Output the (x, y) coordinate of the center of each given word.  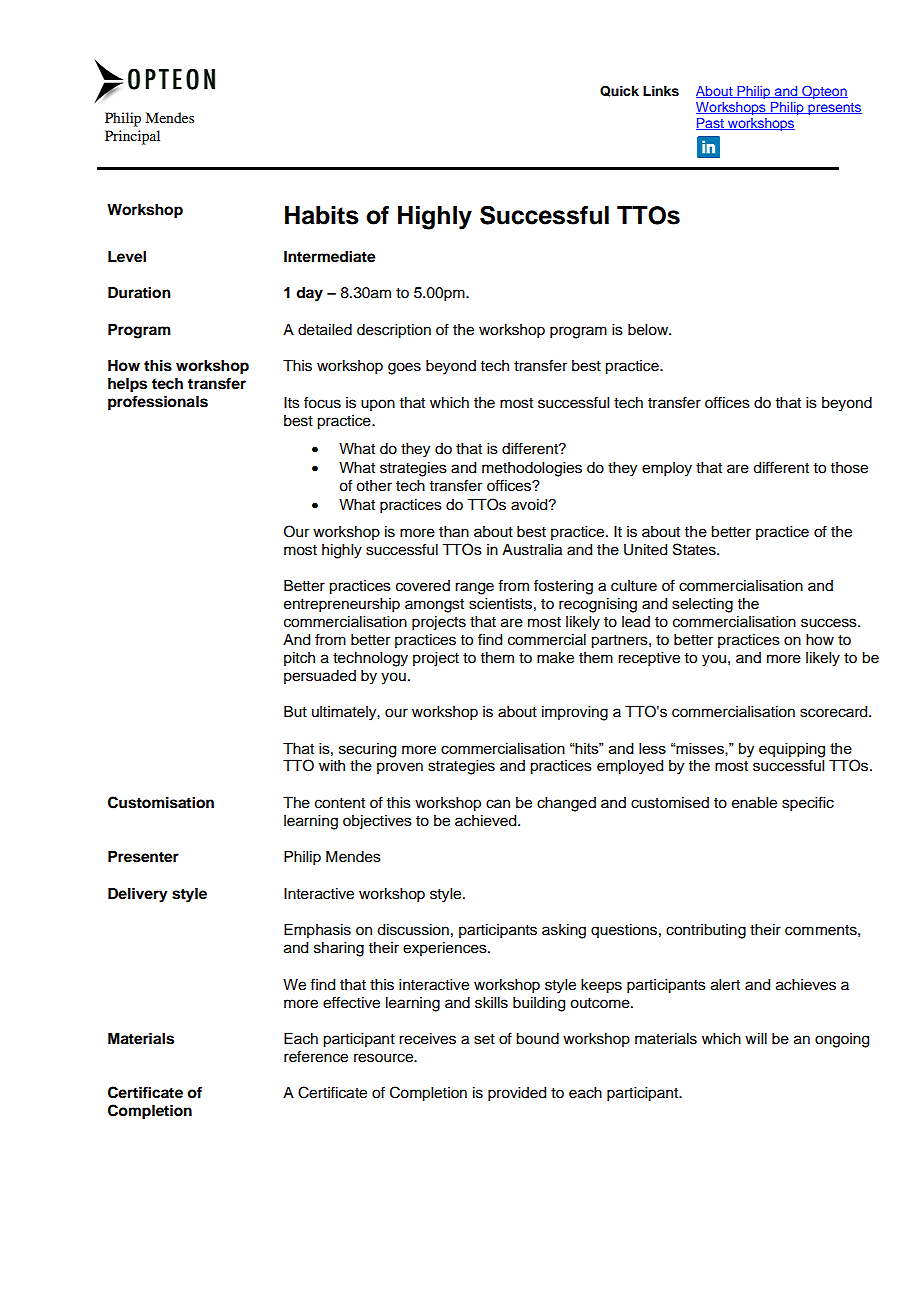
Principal (132, 137)
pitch (299, 659)
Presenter (143, 857)
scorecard (835, 712)
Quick (619, 91)
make (555, 658)
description (394, 331)
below (649, 330)
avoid (530, 505)
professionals (158, 403)
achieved (487, 821)
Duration (139, 292)
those (849, 468)
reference (316, 1056)
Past (711, 124)
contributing (706, 931)
